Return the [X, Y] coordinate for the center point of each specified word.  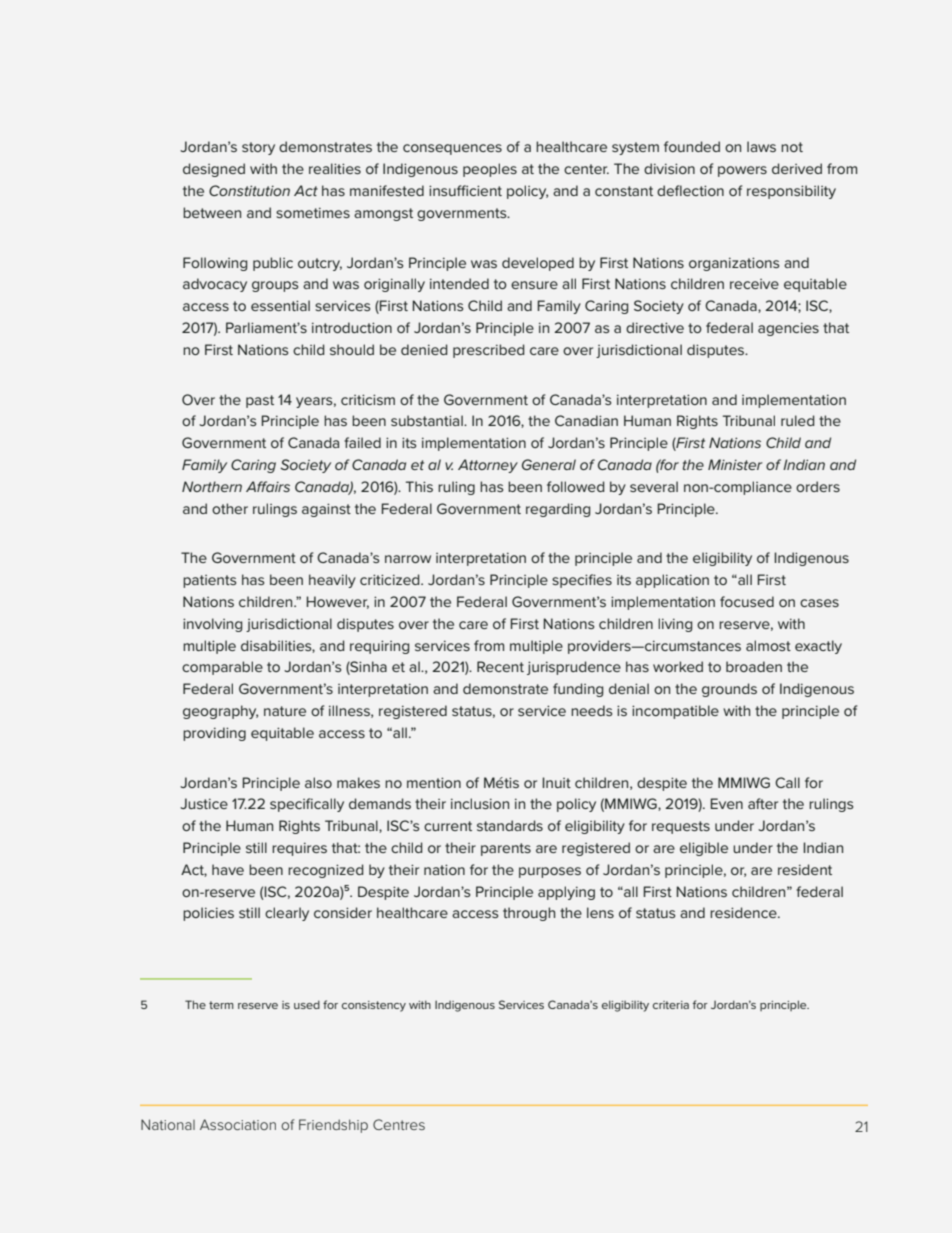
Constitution [249, 190]
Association [238, 1124]
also [318, 782]
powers [742, 171]
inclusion [480, 803]
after [763, 803]
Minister [735, 464]
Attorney [488, 466]
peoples [490, 170]
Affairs [268, 486]
